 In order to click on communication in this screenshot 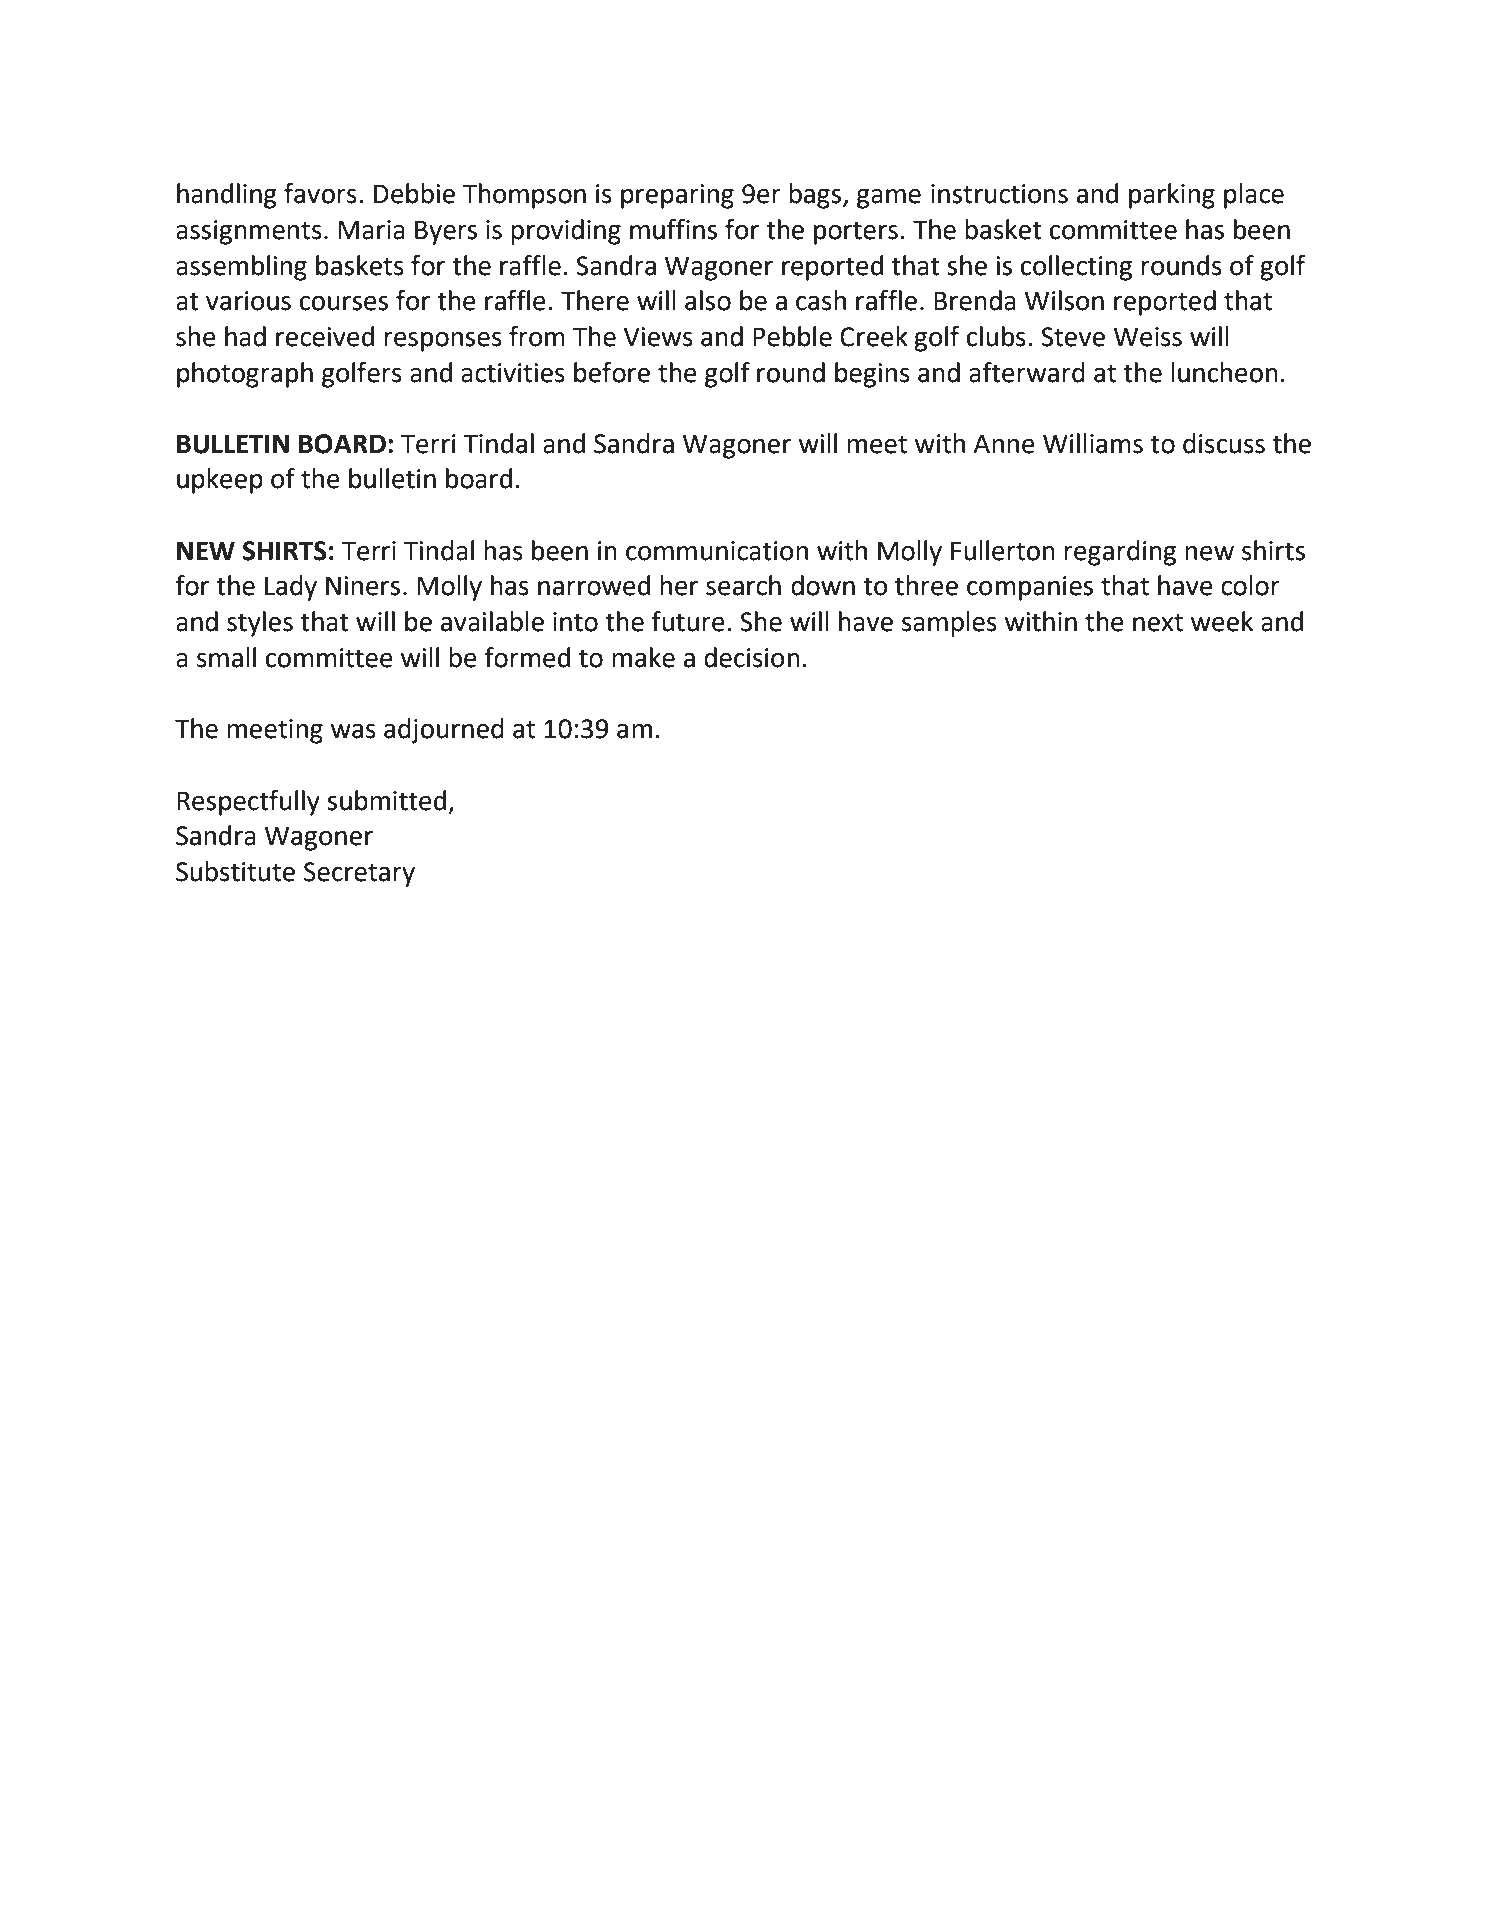, I will do `click(717, 551)`.
